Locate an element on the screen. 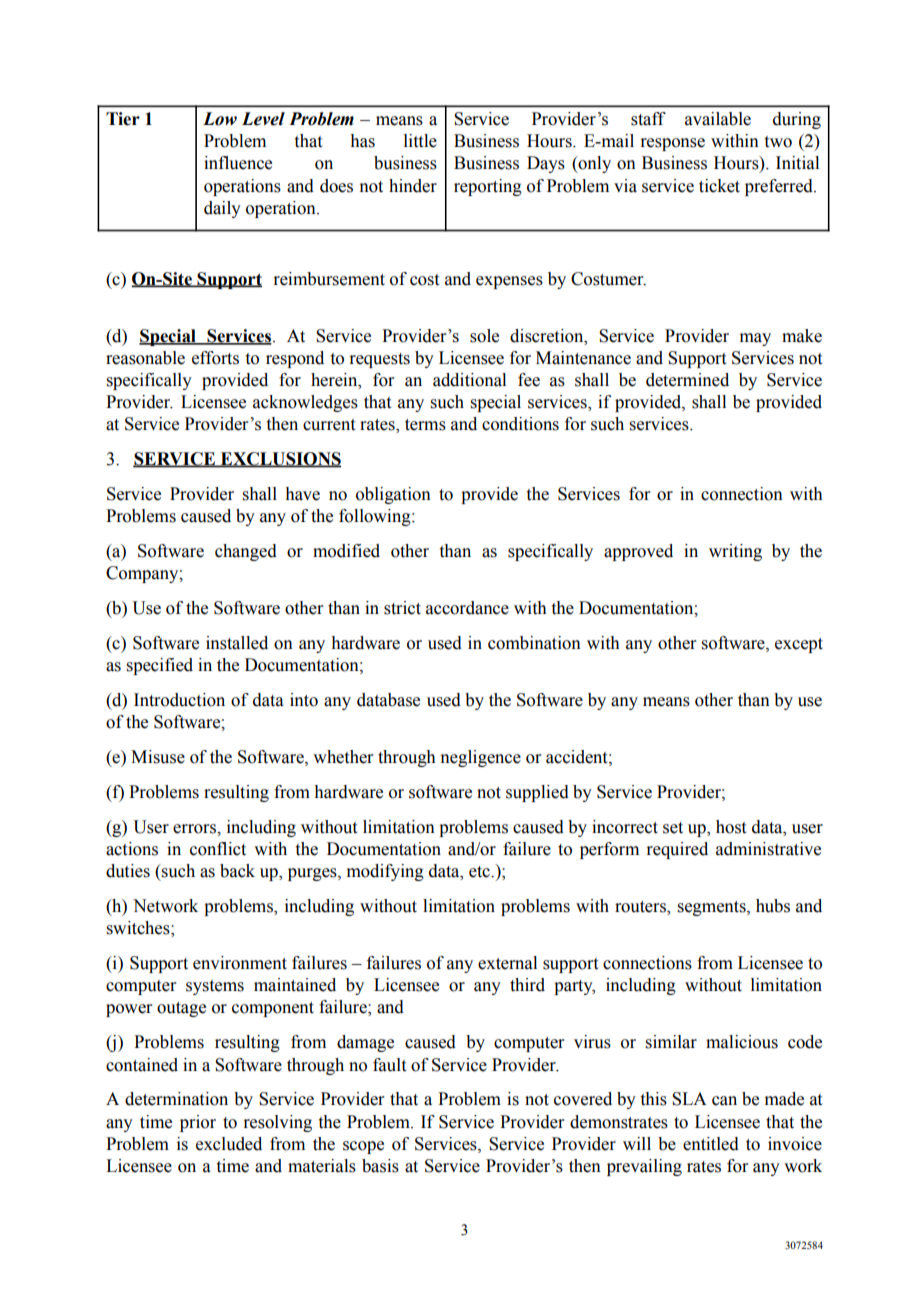 The height and width of the screenshot is (1307, 924). back is located at coordinates (237, 871).
